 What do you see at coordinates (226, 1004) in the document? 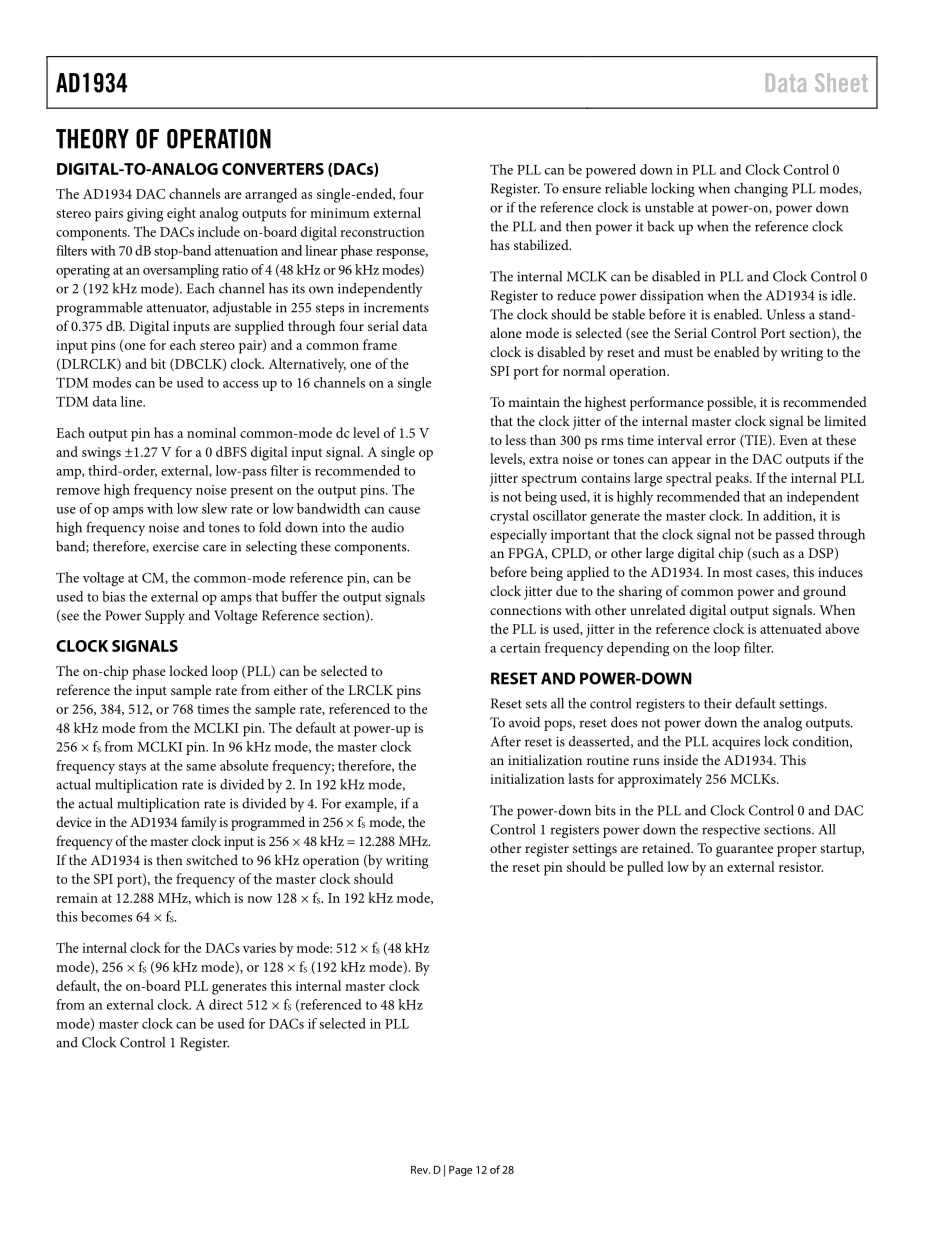
I see `direct` at bounding box center [226, 1004].
